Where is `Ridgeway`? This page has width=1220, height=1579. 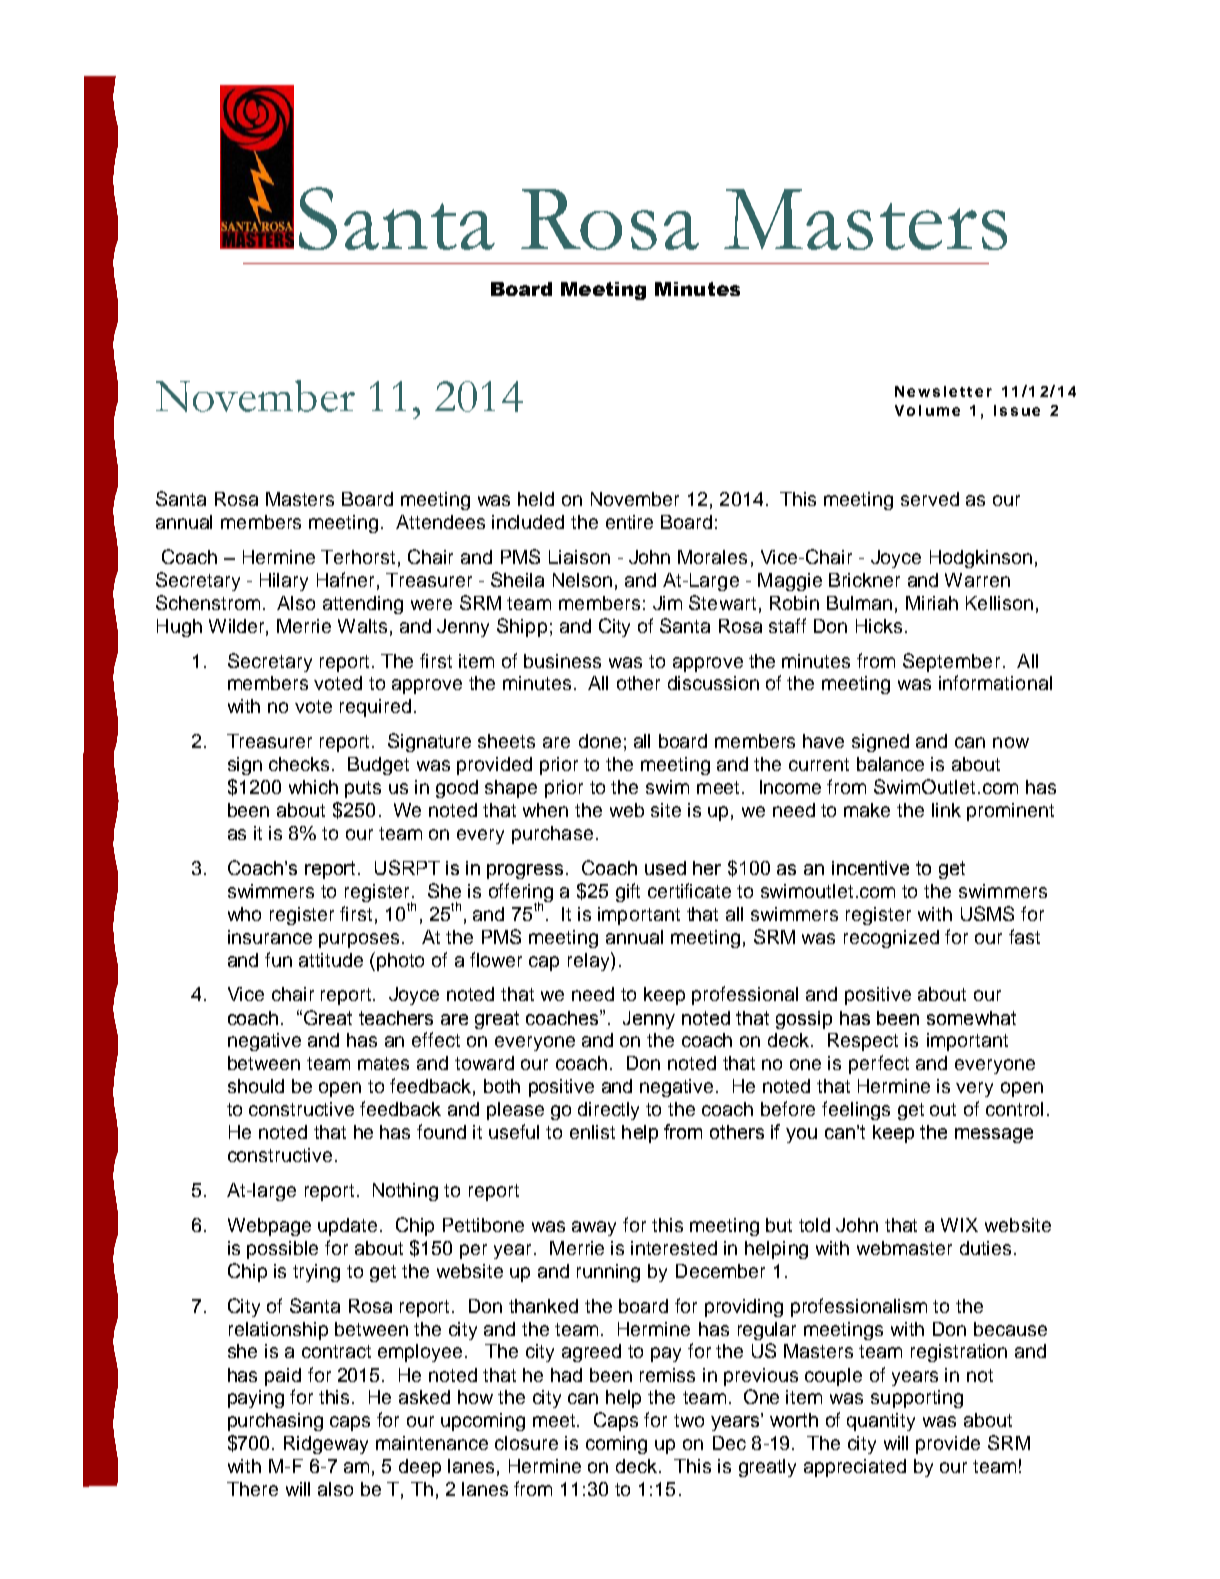 Ridgeway is located at coordinates (326, 1445).
